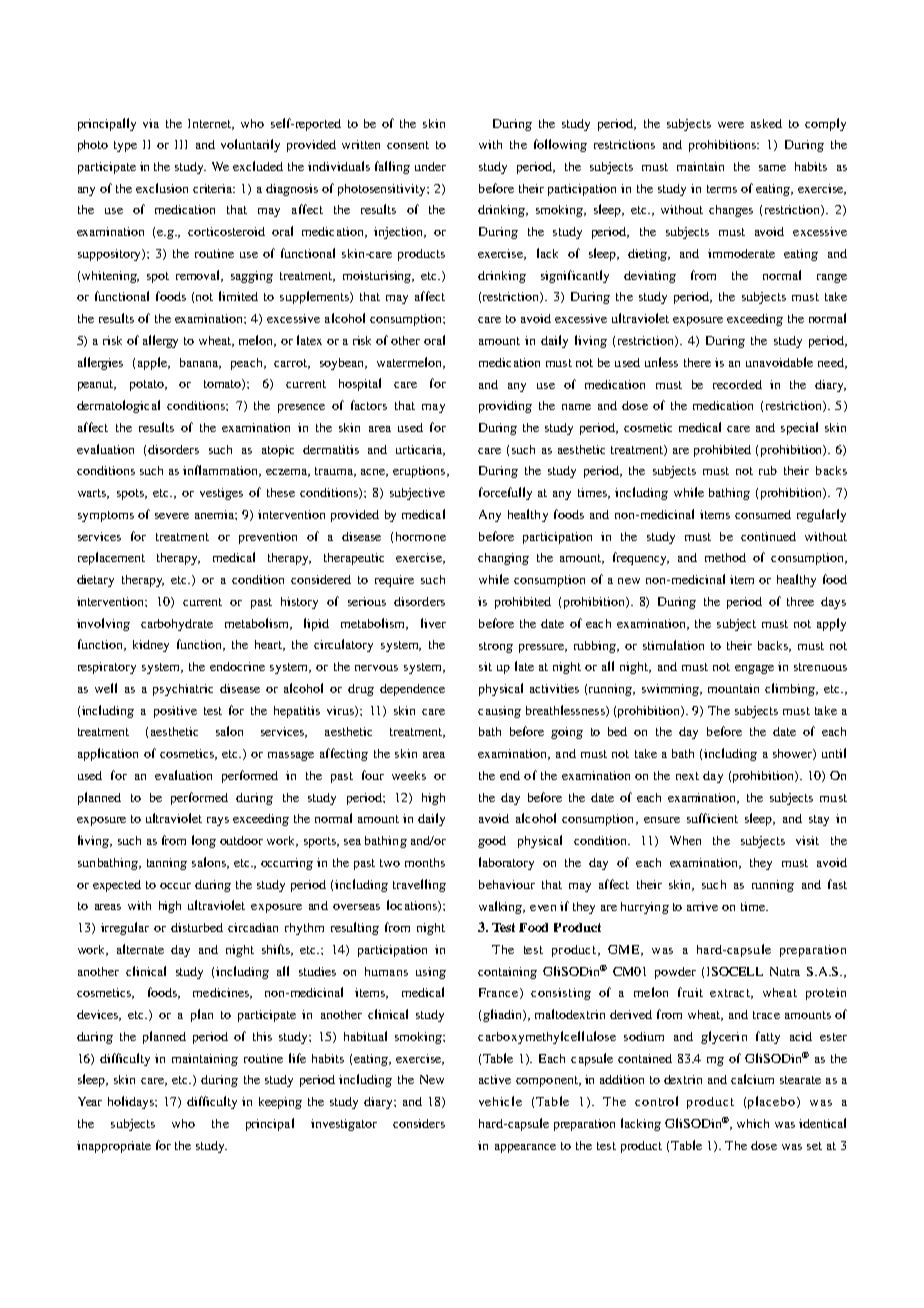 The height and width of the screenshot is (1308, 924). Describe the element at coordinates (114, 1147) in the screenshot. I see `inappropriate` at that location.
